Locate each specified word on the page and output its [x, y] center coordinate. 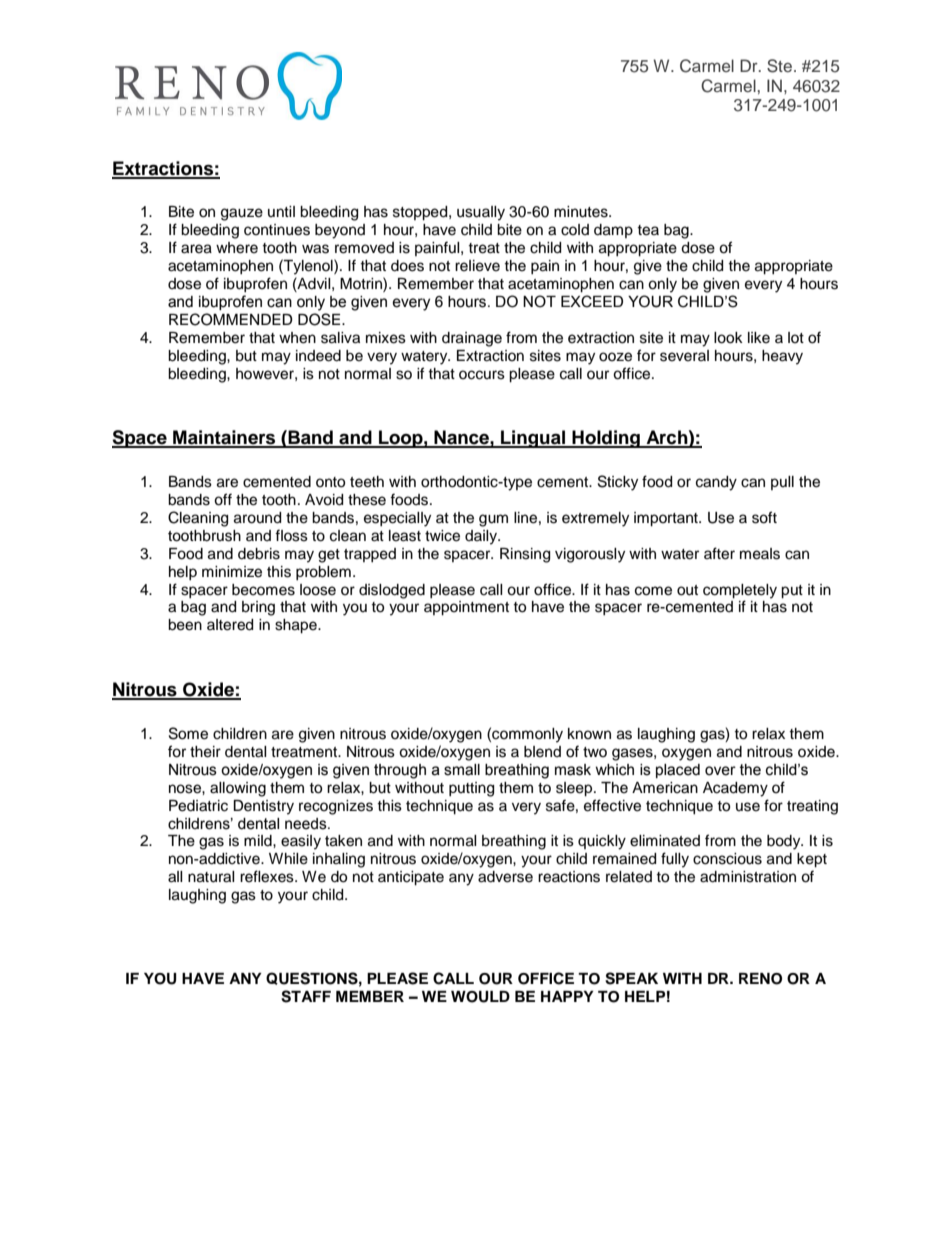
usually [481, 213]
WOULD [480, 997]
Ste [779, 66]
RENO [760, 979]
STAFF [306, 996]
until [281, 211]
